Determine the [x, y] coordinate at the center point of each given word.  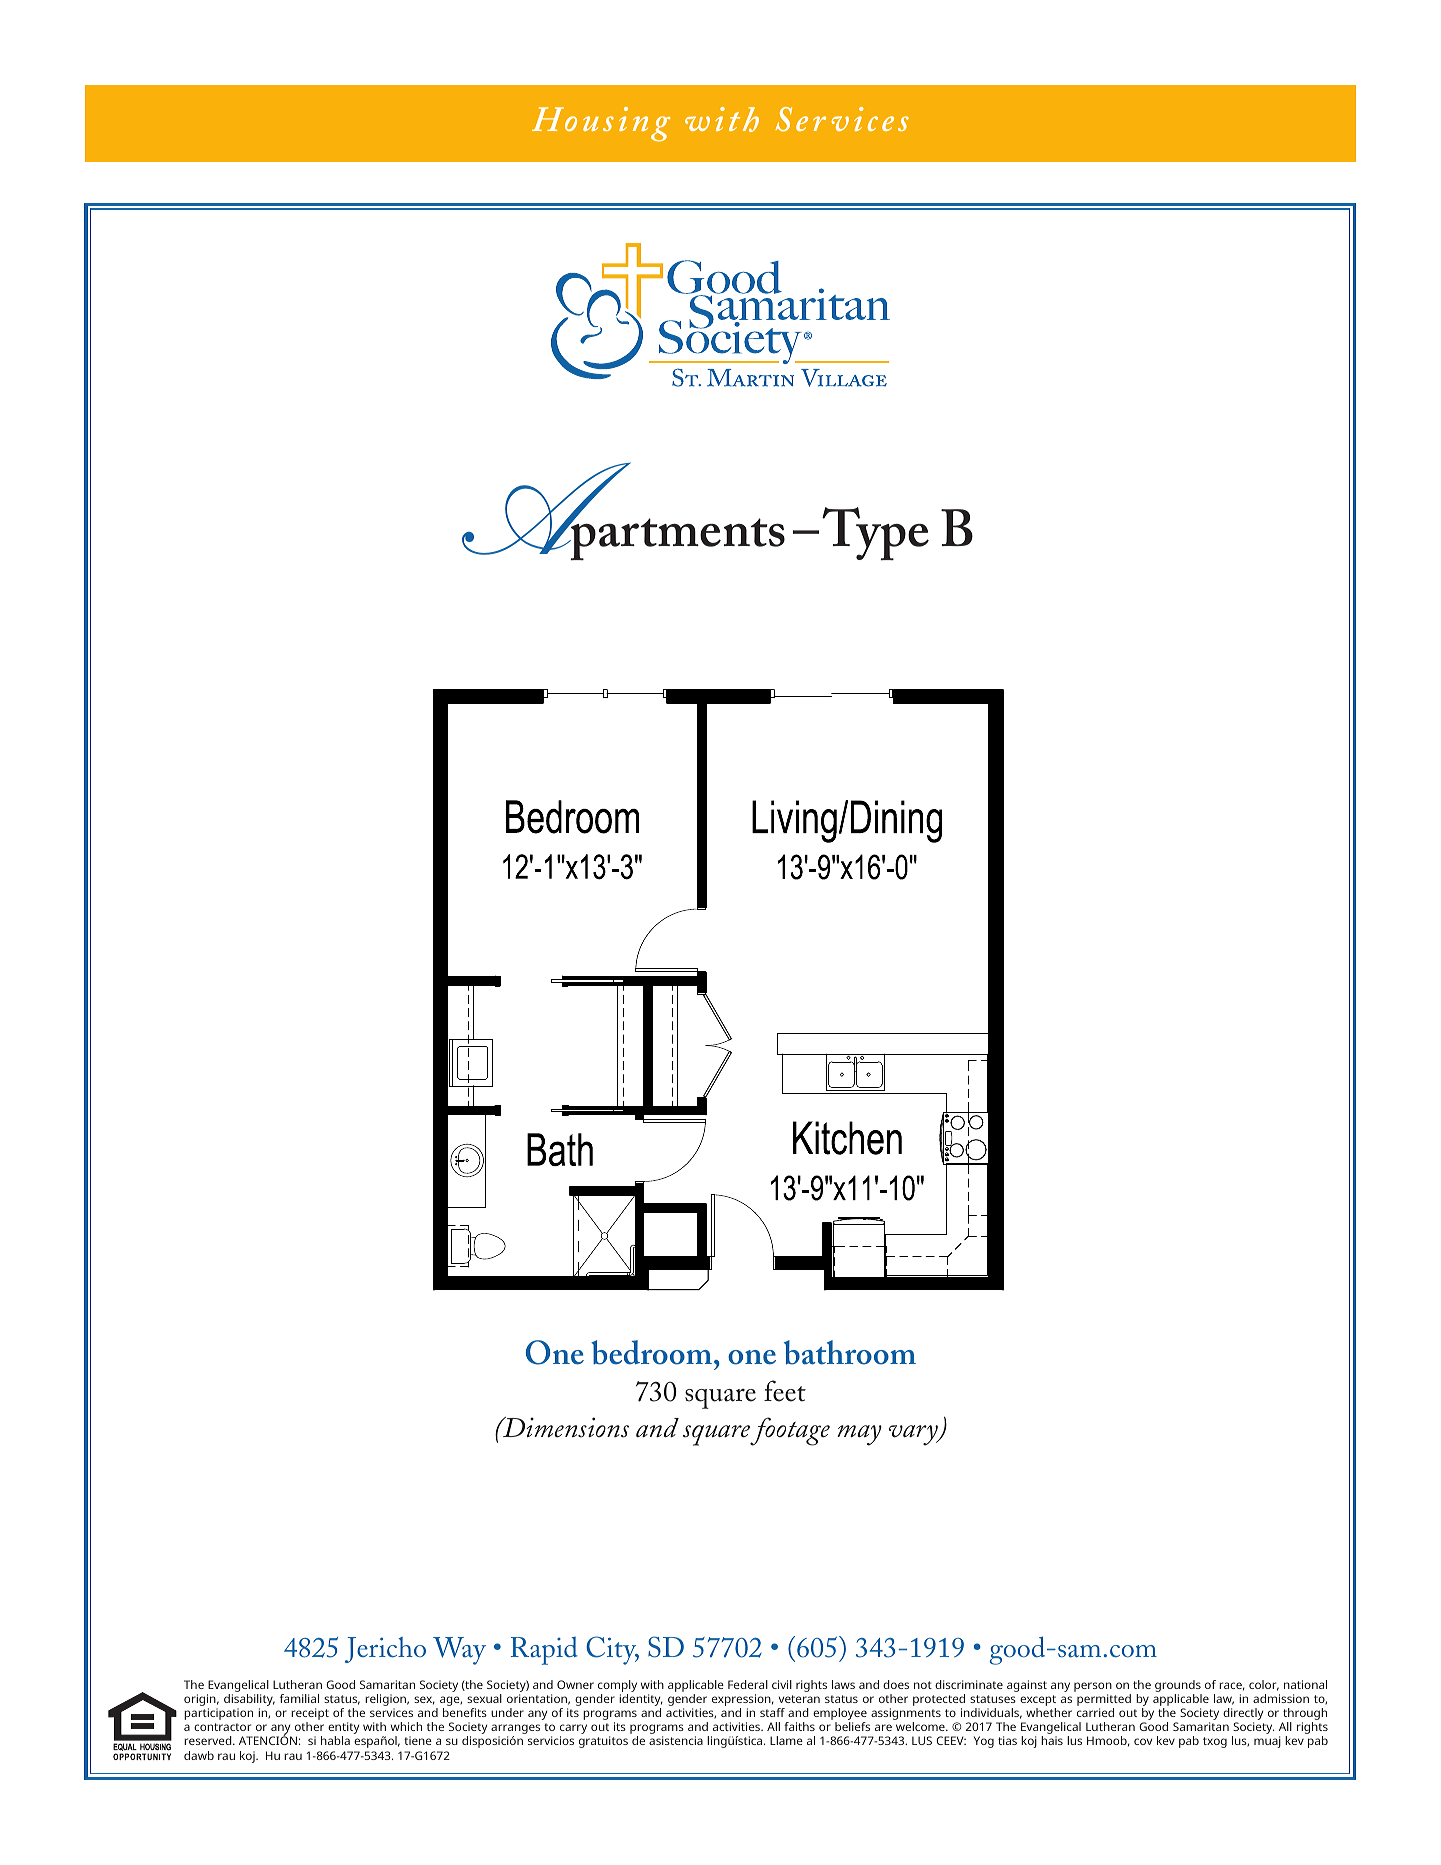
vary [914, 1435]
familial [299, 1698]
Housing [601, 124]
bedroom [651, 1352]
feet [785, 1391]
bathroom [850, 1352]
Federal [748, 1684]
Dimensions [565, 1427]
